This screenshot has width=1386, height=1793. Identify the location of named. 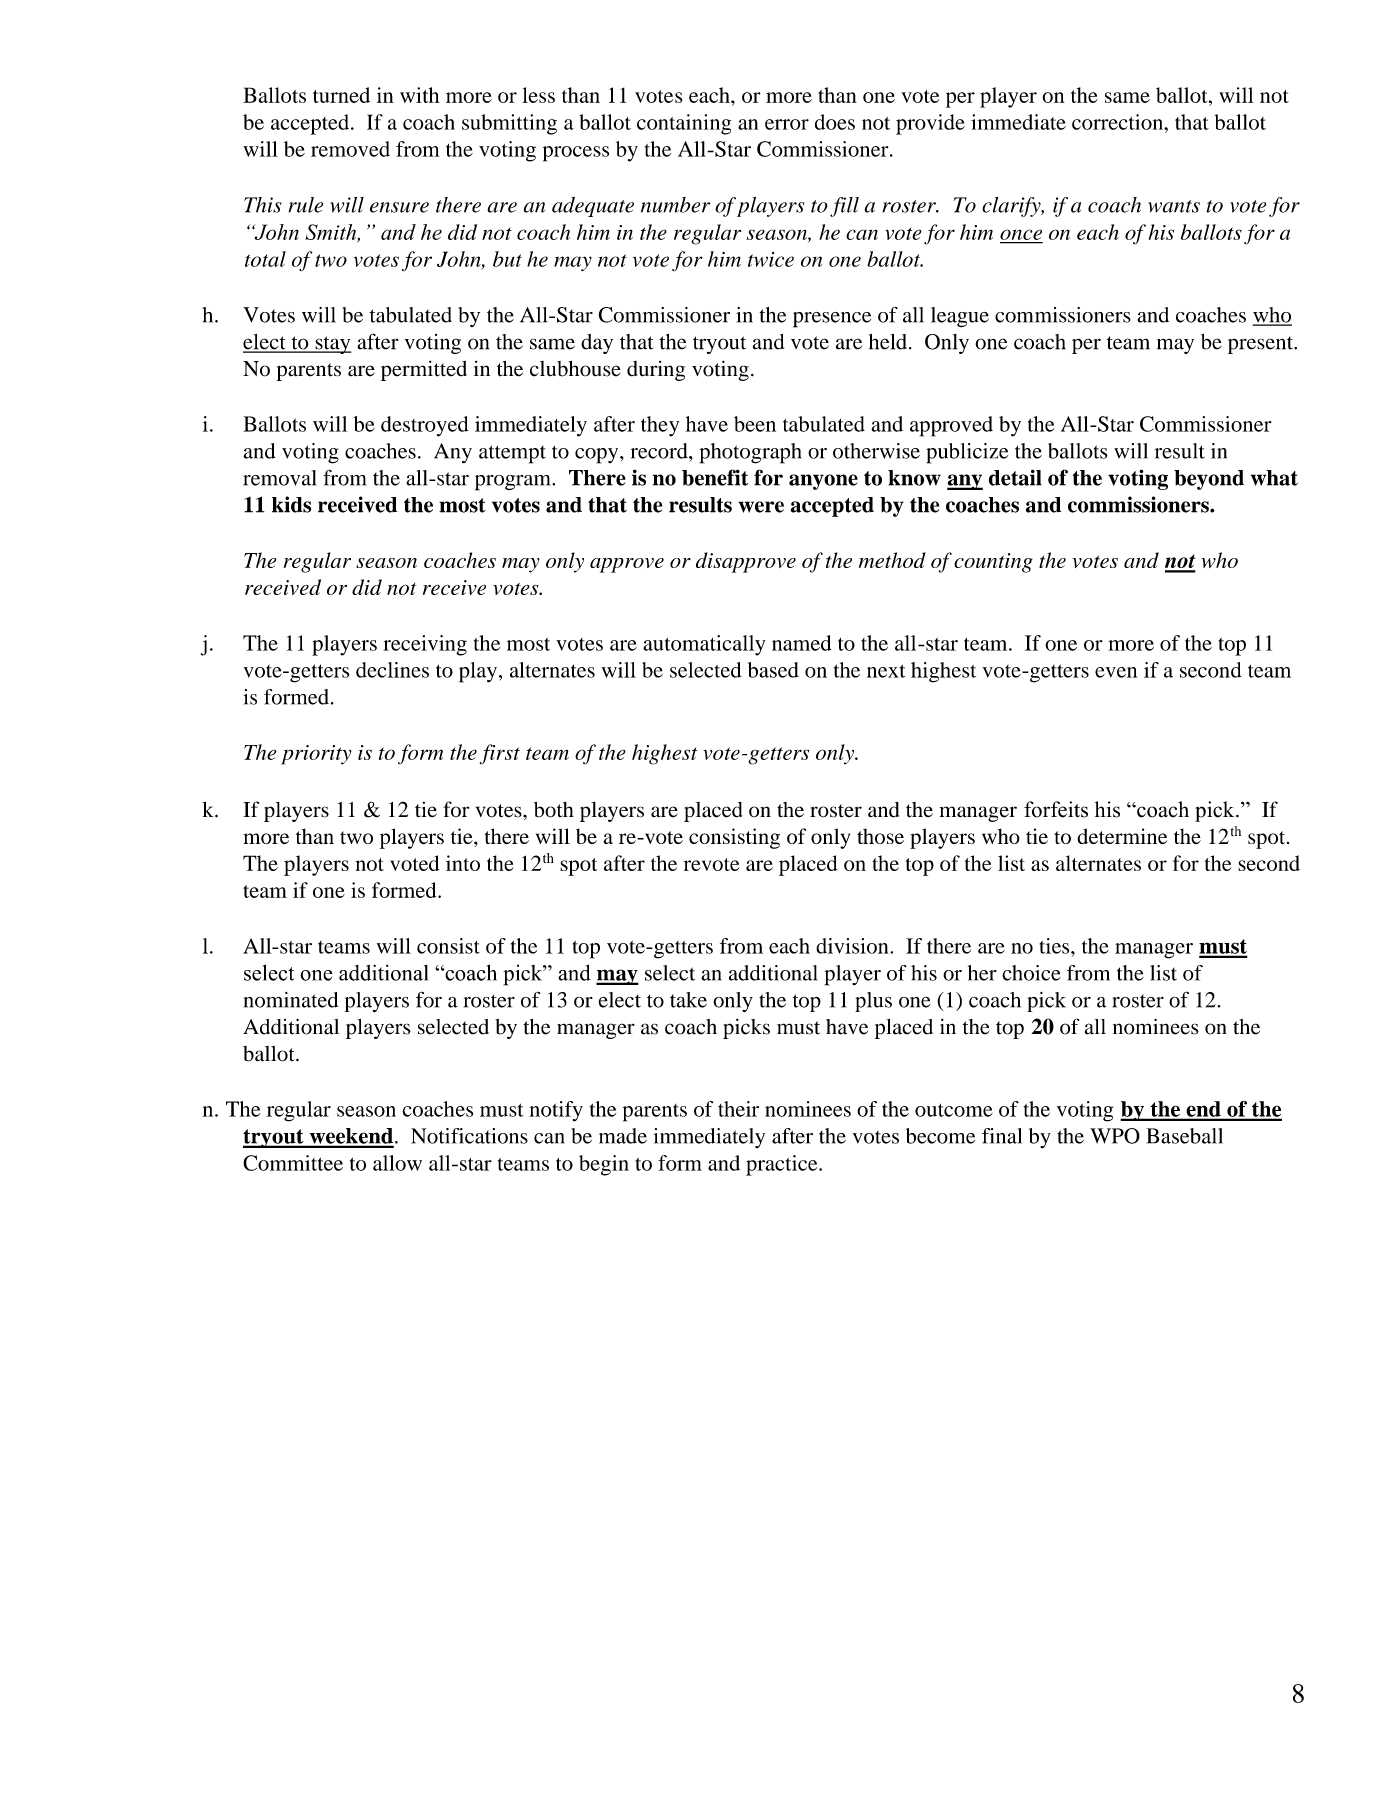
(801, 643).
